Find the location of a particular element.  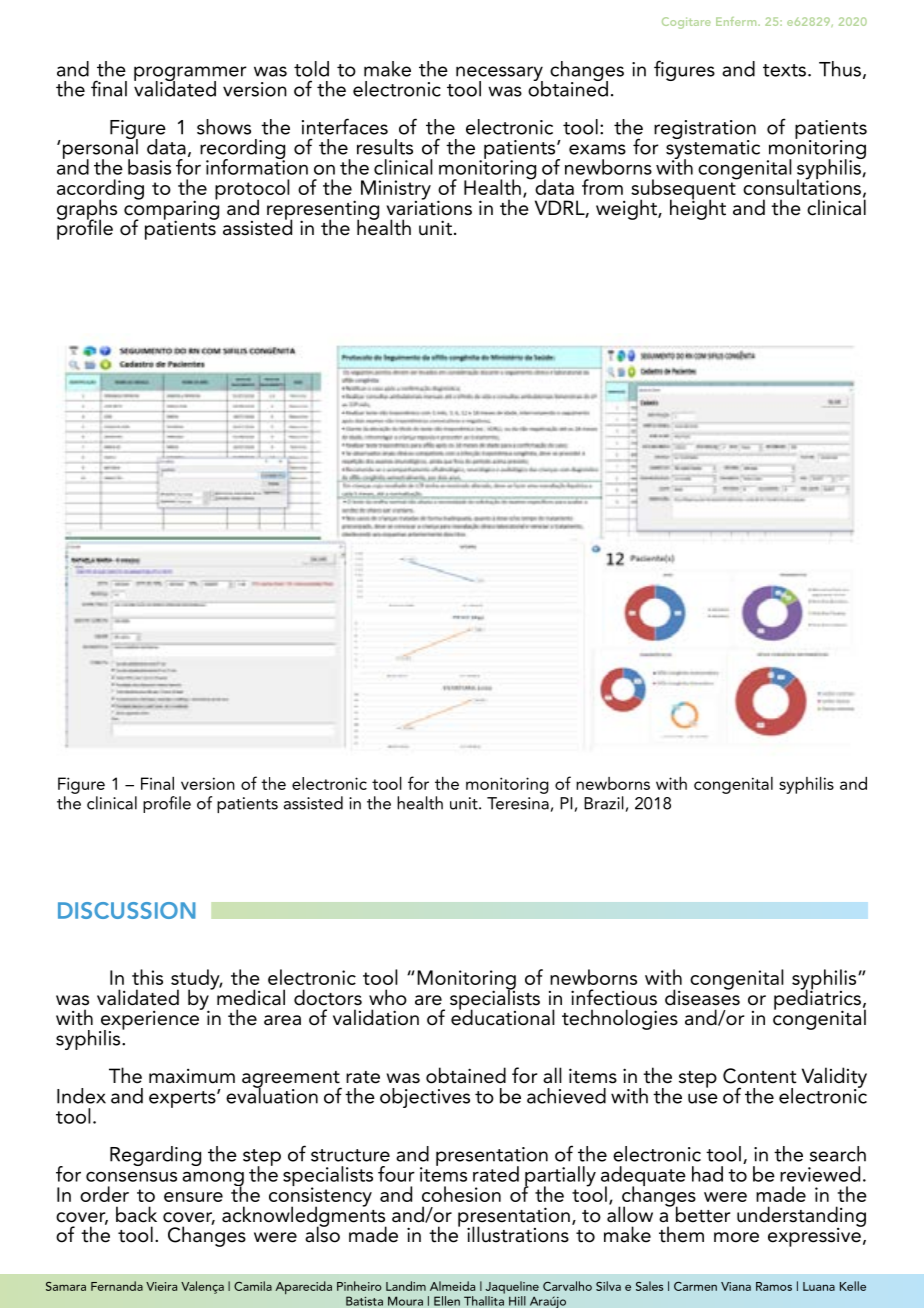

DISCUSSION is located at coordinates (127, 910).
